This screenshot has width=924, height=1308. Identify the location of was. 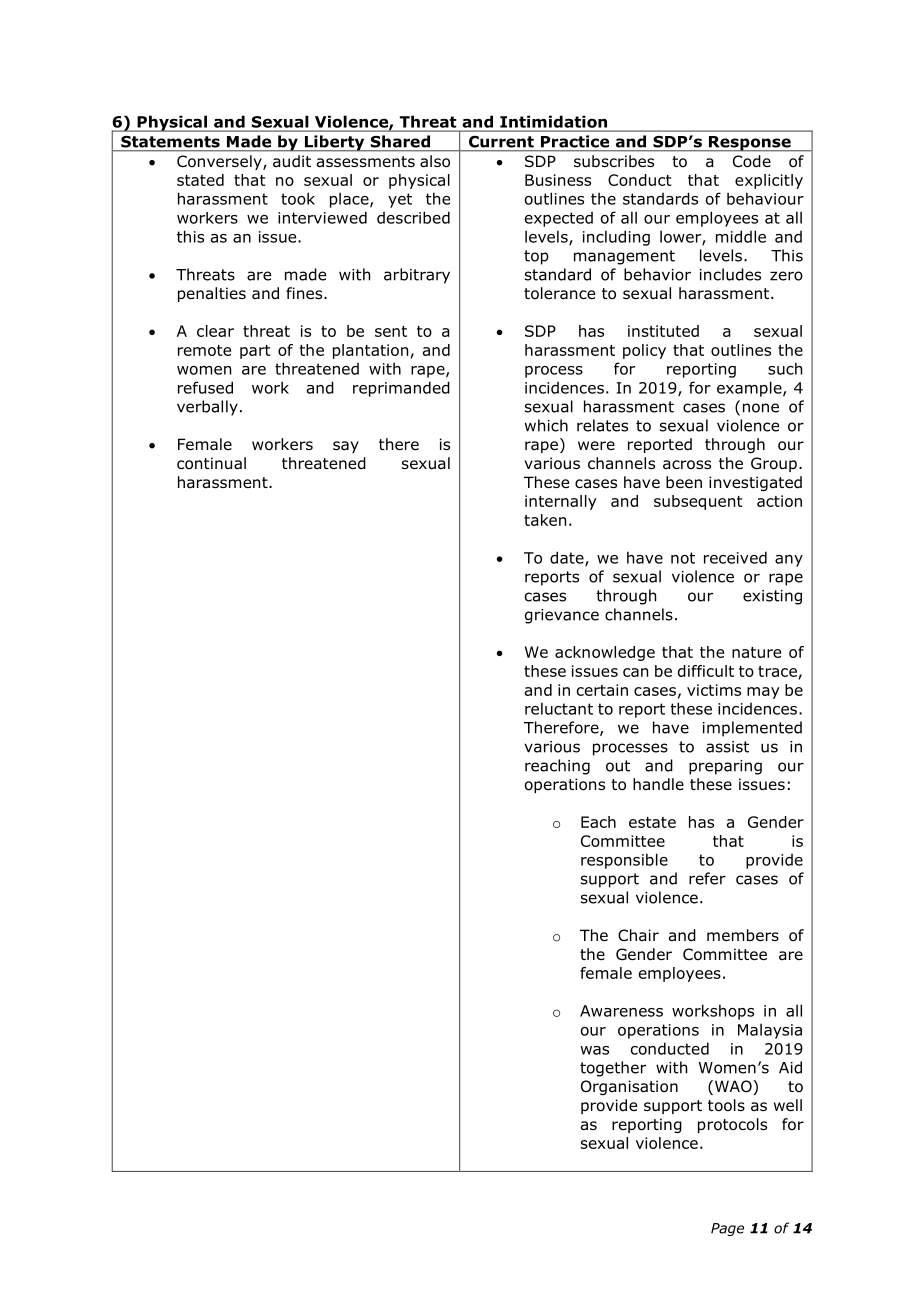
(594, 1050).
